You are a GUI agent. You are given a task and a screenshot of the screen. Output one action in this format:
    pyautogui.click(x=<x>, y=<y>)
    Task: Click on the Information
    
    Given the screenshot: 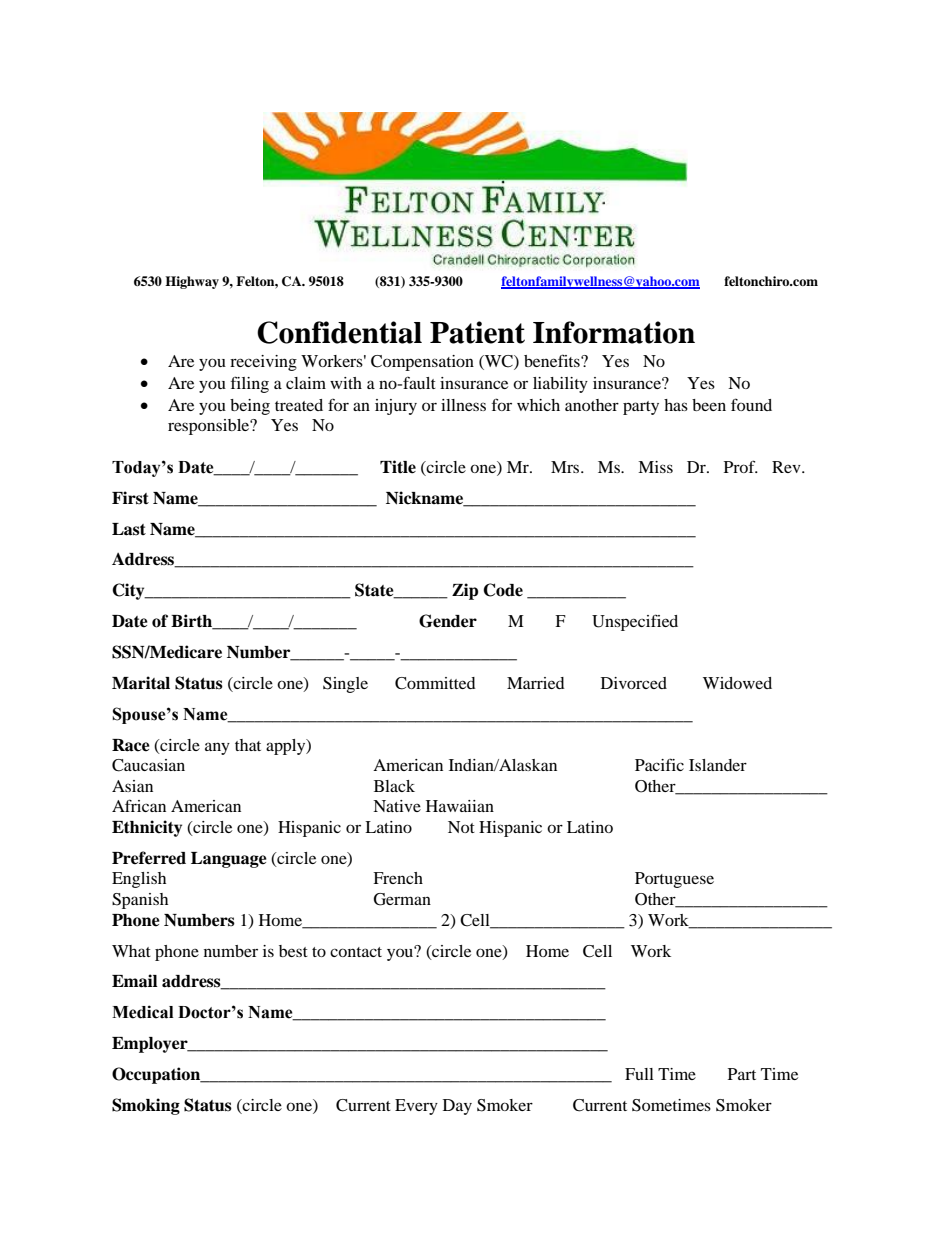 What is the action you would take?
    pyautogui.click(x=614, y=332)
